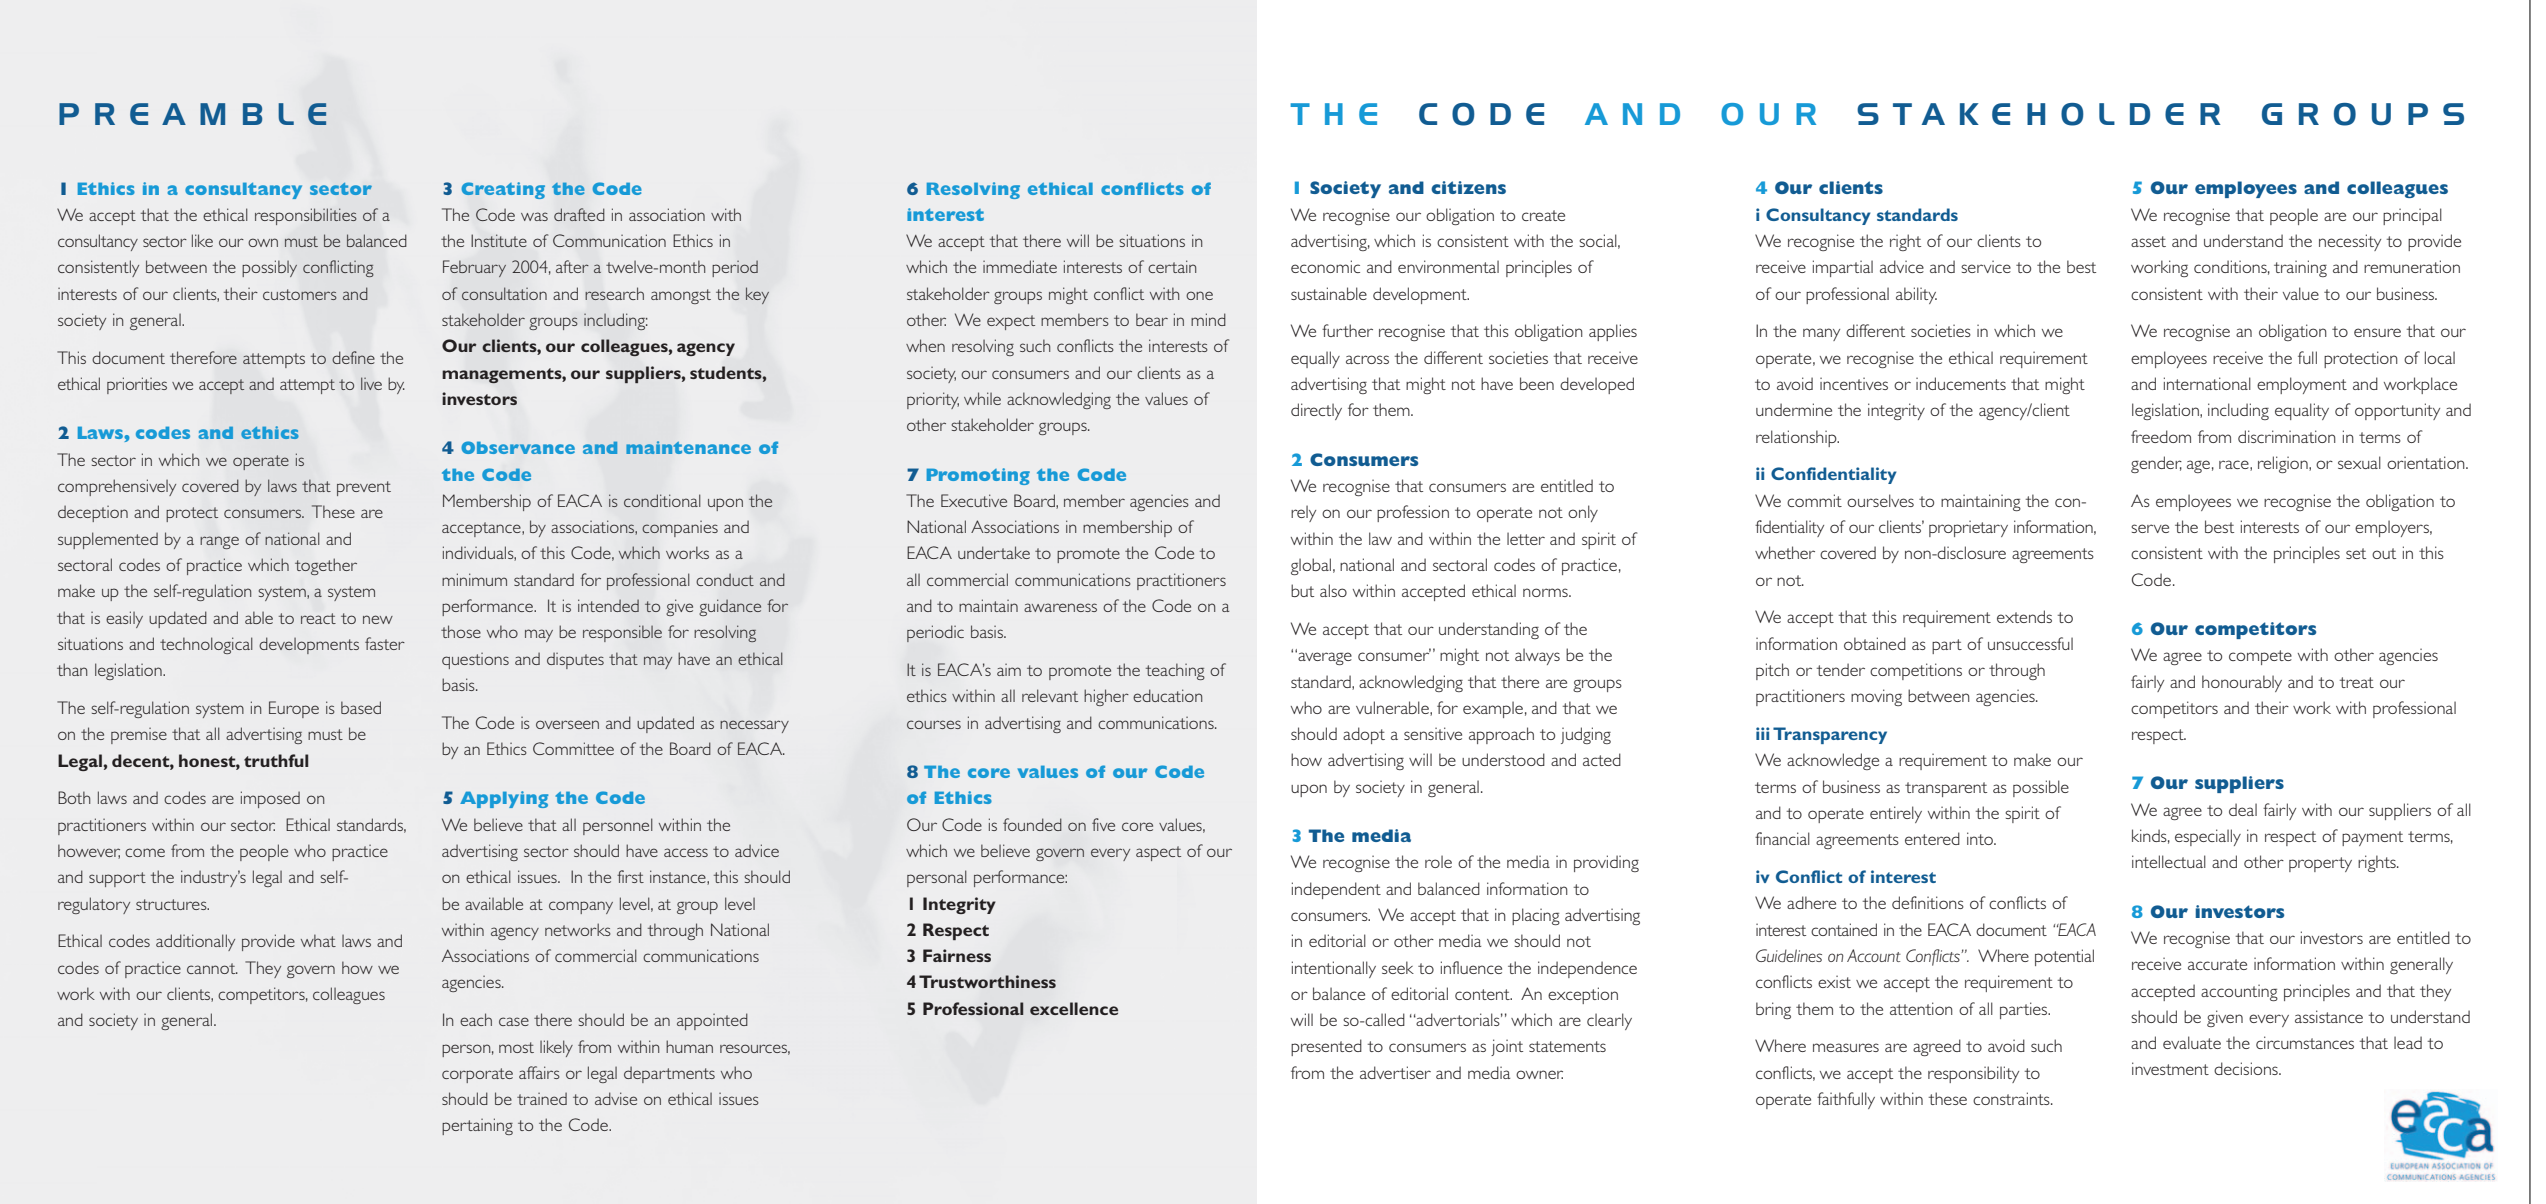 The width and height of the screenshot is (2546, 1204). What do you see at coordinates (518, 447) in the screenshot?
I see `Observance` at bounding box center [518, 447].
